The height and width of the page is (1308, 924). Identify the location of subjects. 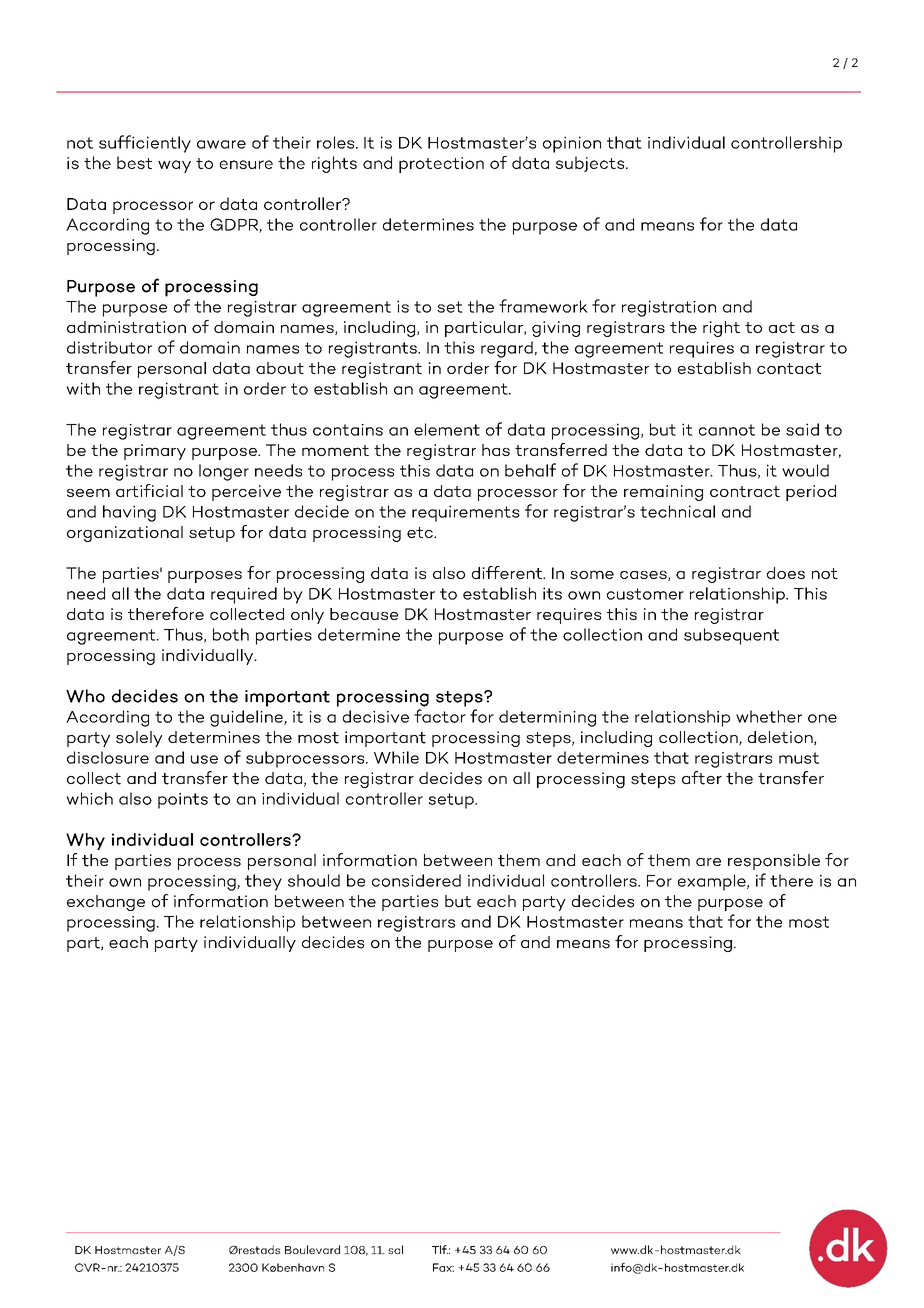
(591, 164).
